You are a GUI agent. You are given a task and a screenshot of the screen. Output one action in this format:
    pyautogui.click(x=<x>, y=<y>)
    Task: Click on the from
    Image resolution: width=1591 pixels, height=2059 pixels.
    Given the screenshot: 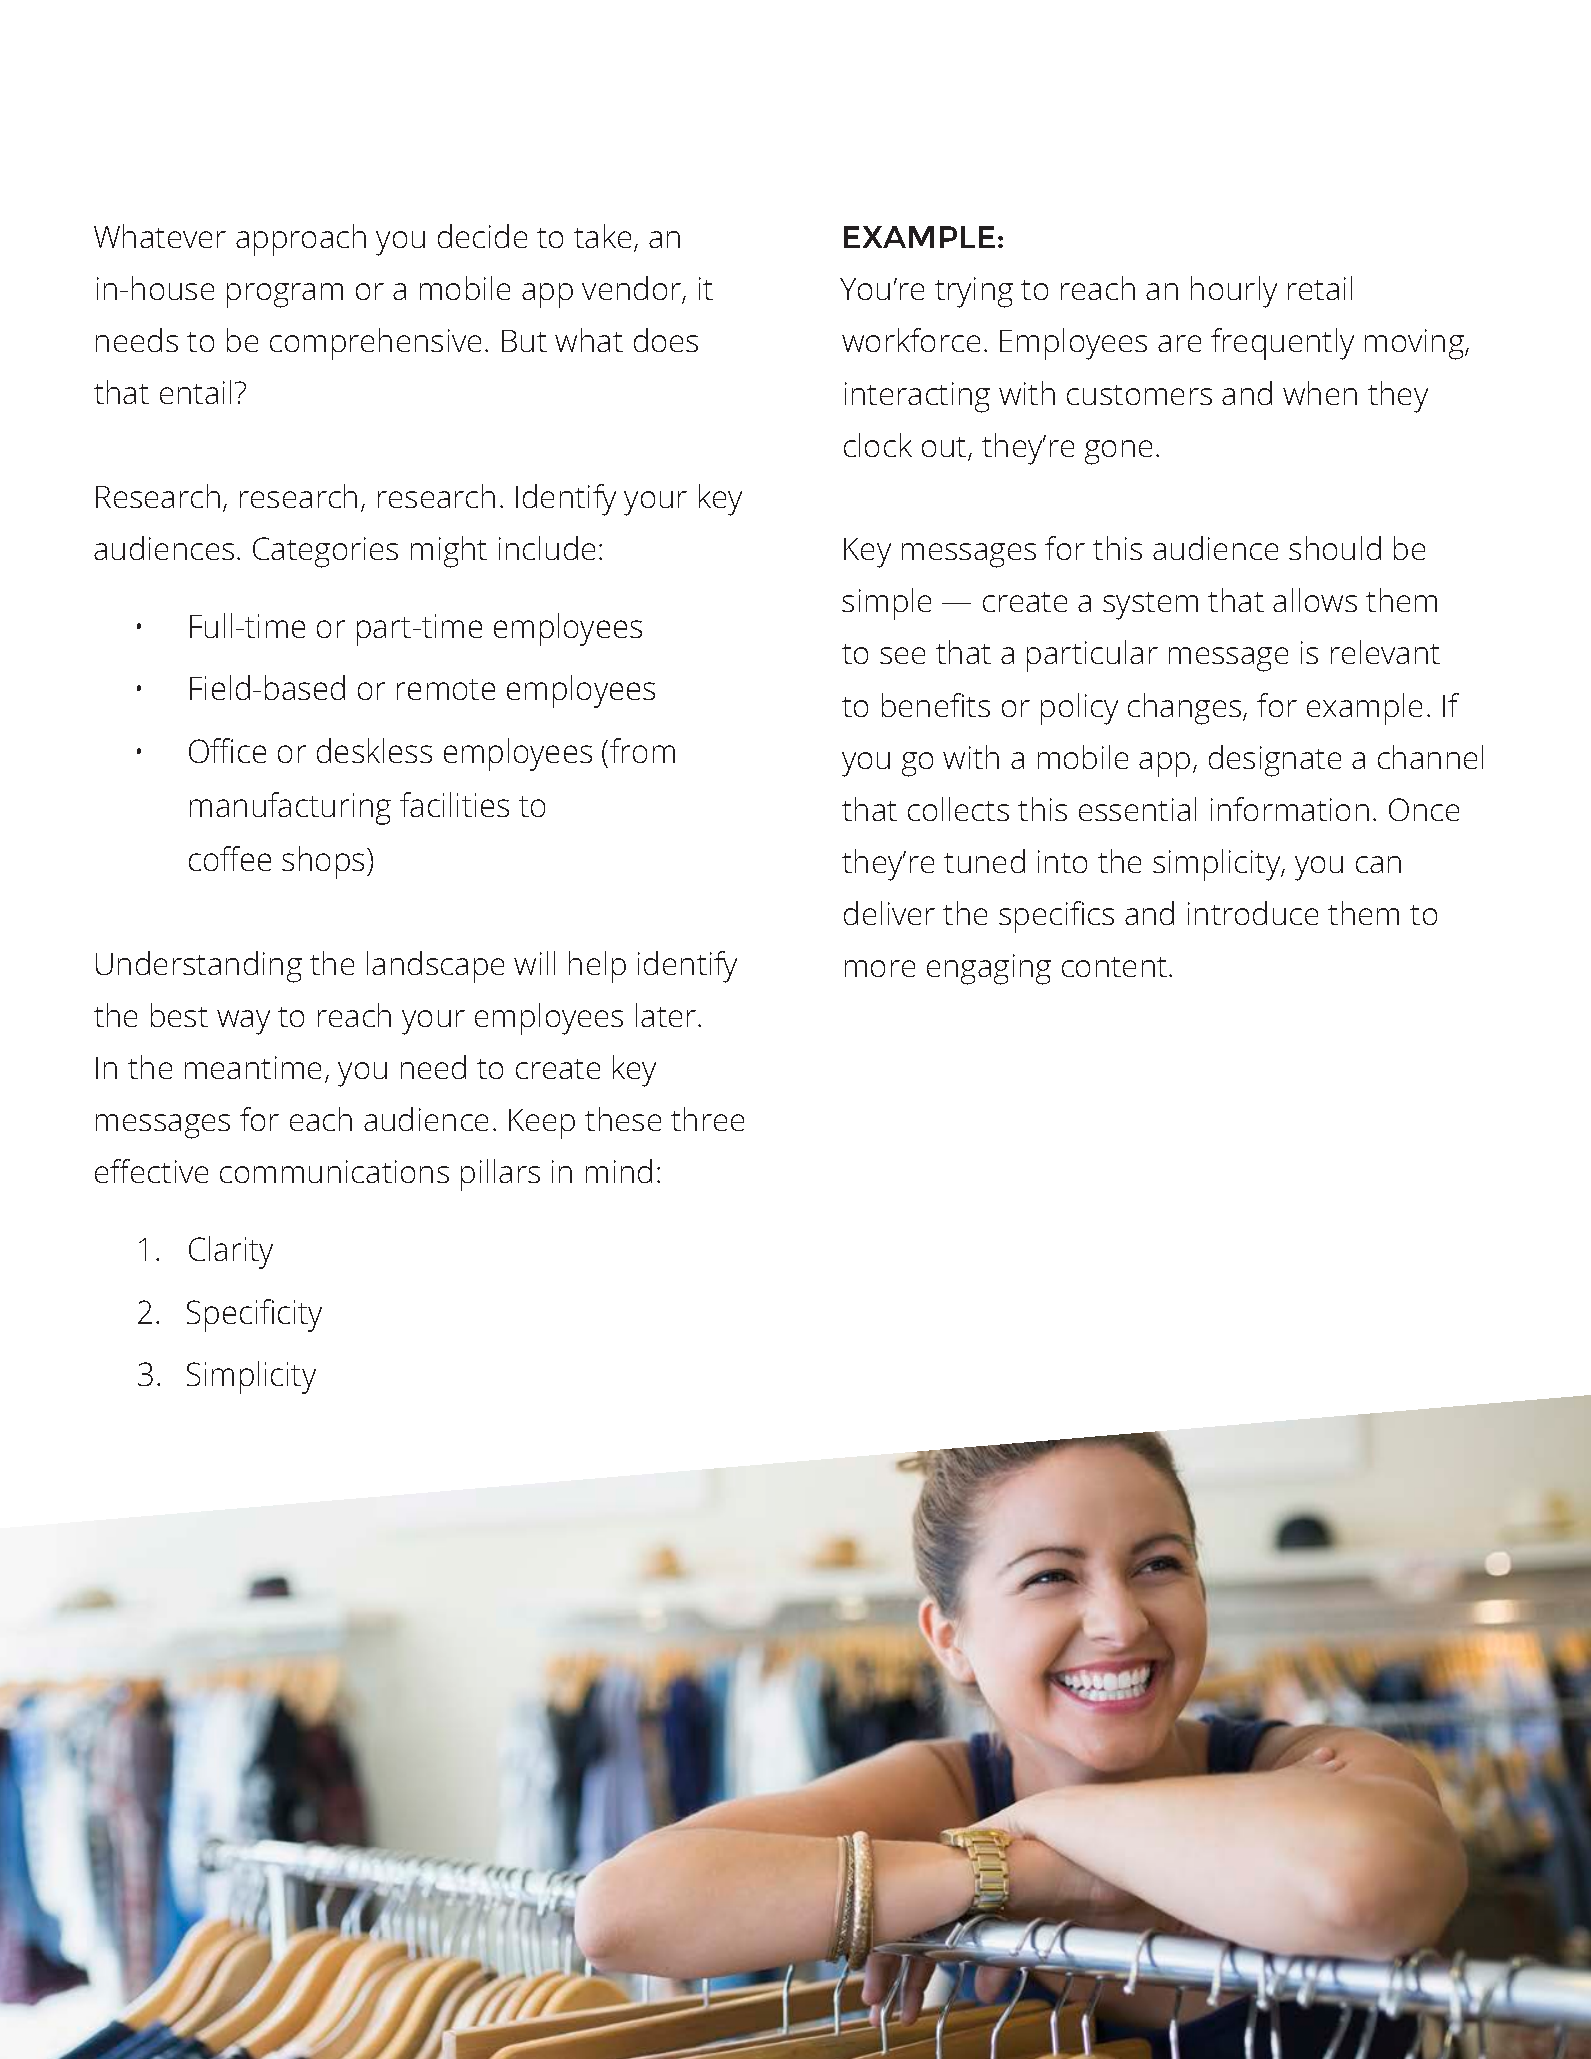 What is the action you would take?
    pyautogui.click(x=642, y=750)
